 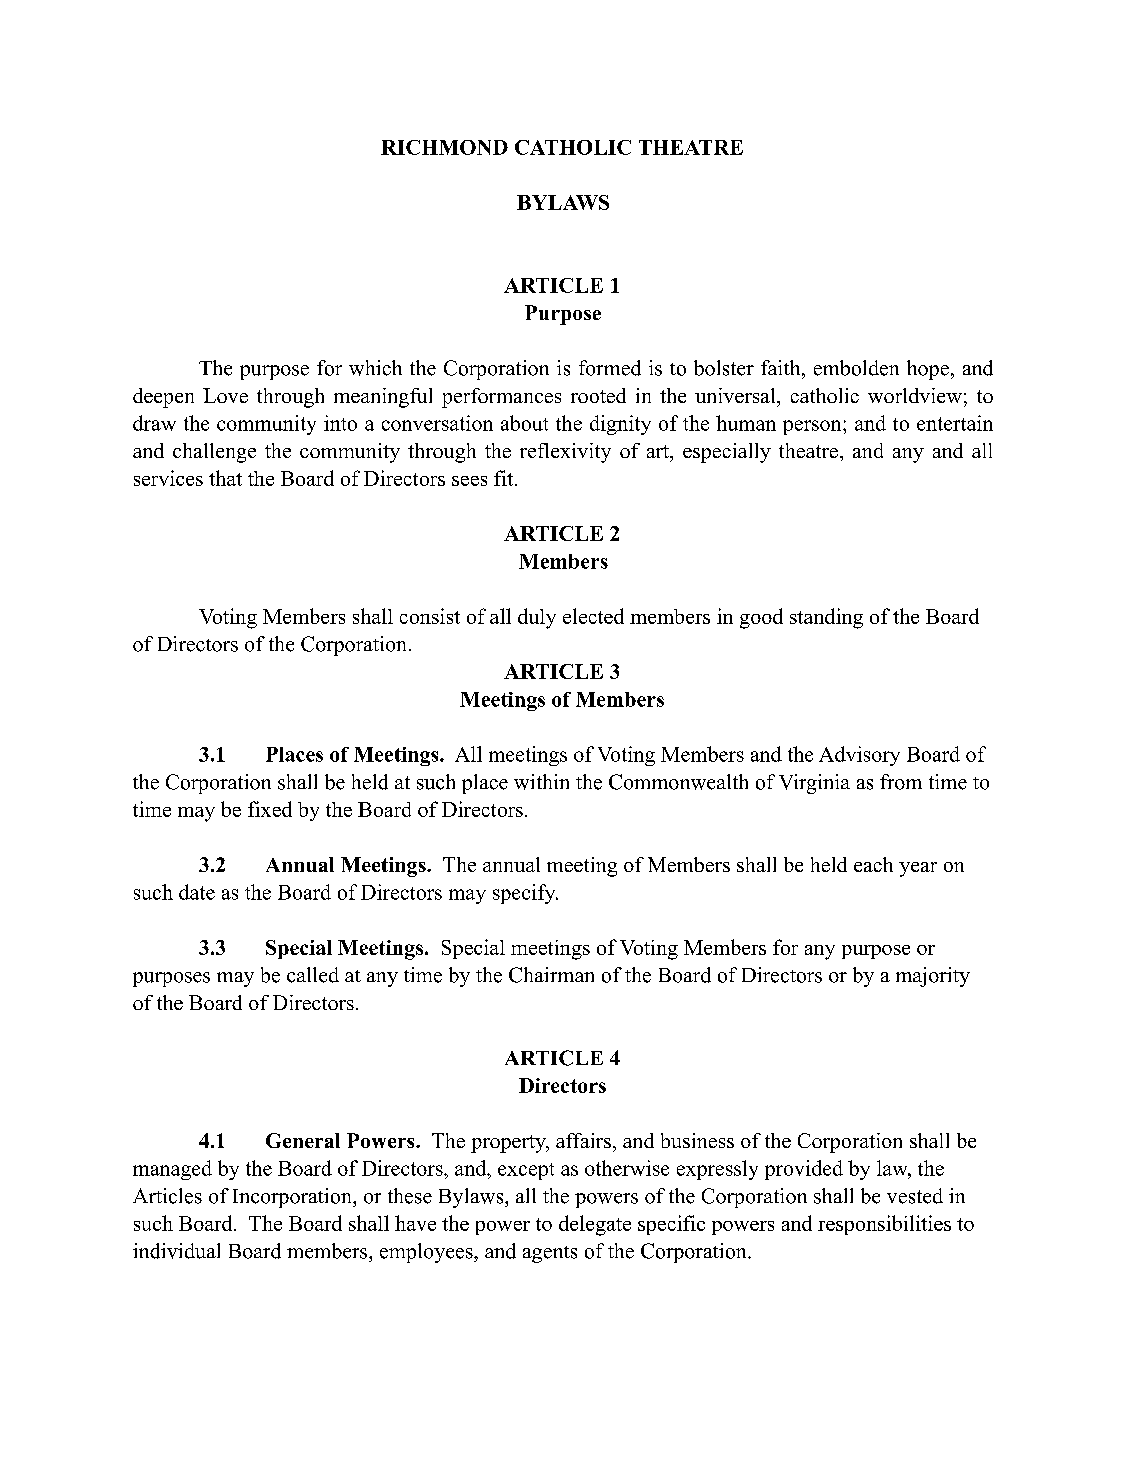 I want to click on RICHMOND, so click(x=444, y=147).
